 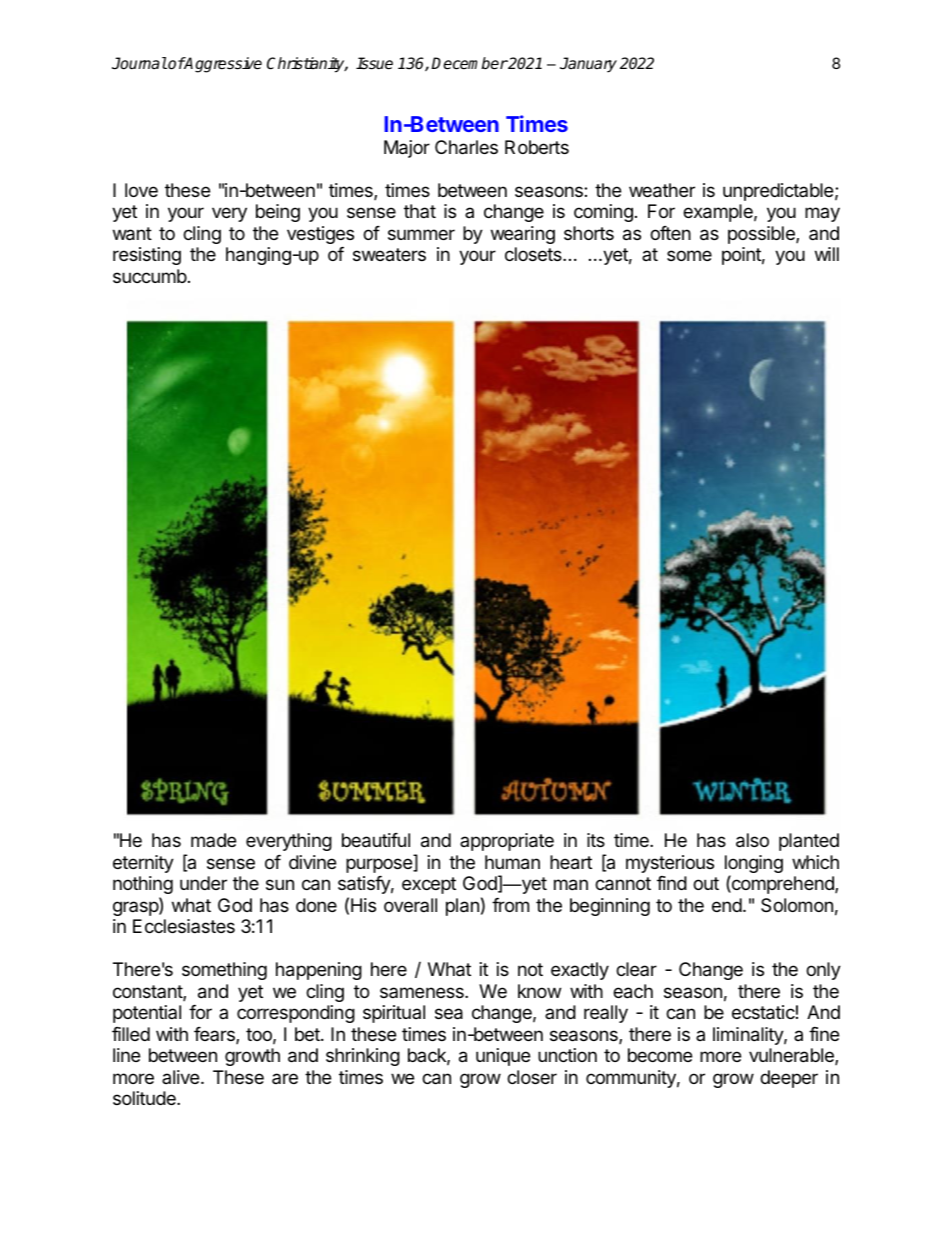 I want to click on closets, so click(x=534, y=254).
